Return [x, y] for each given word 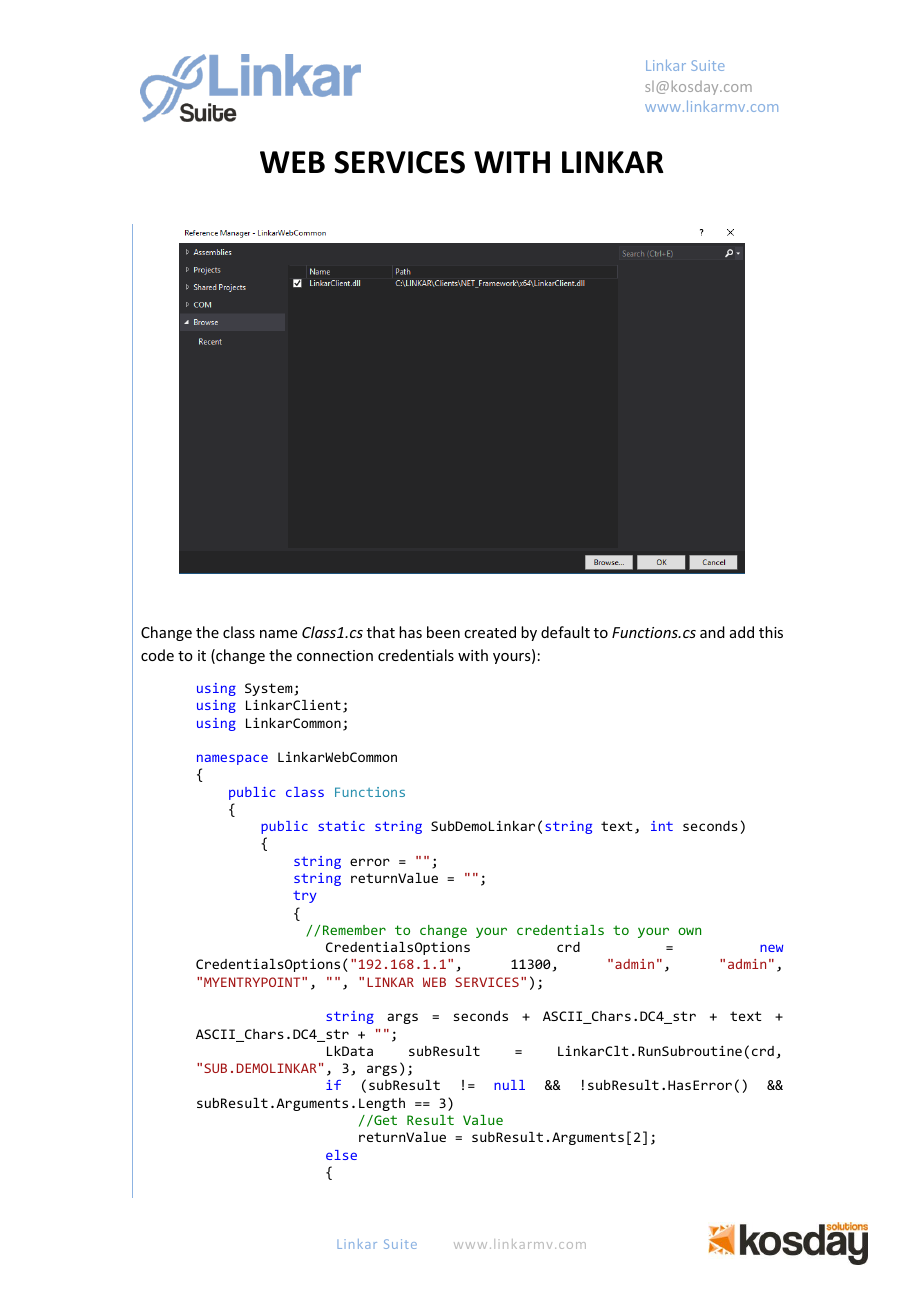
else [341, 1155]
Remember [354, 930]
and [712, 632]
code [157, 655]
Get [384, 1120]
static [341, 826]
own [689, 931]
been [443, 632]
